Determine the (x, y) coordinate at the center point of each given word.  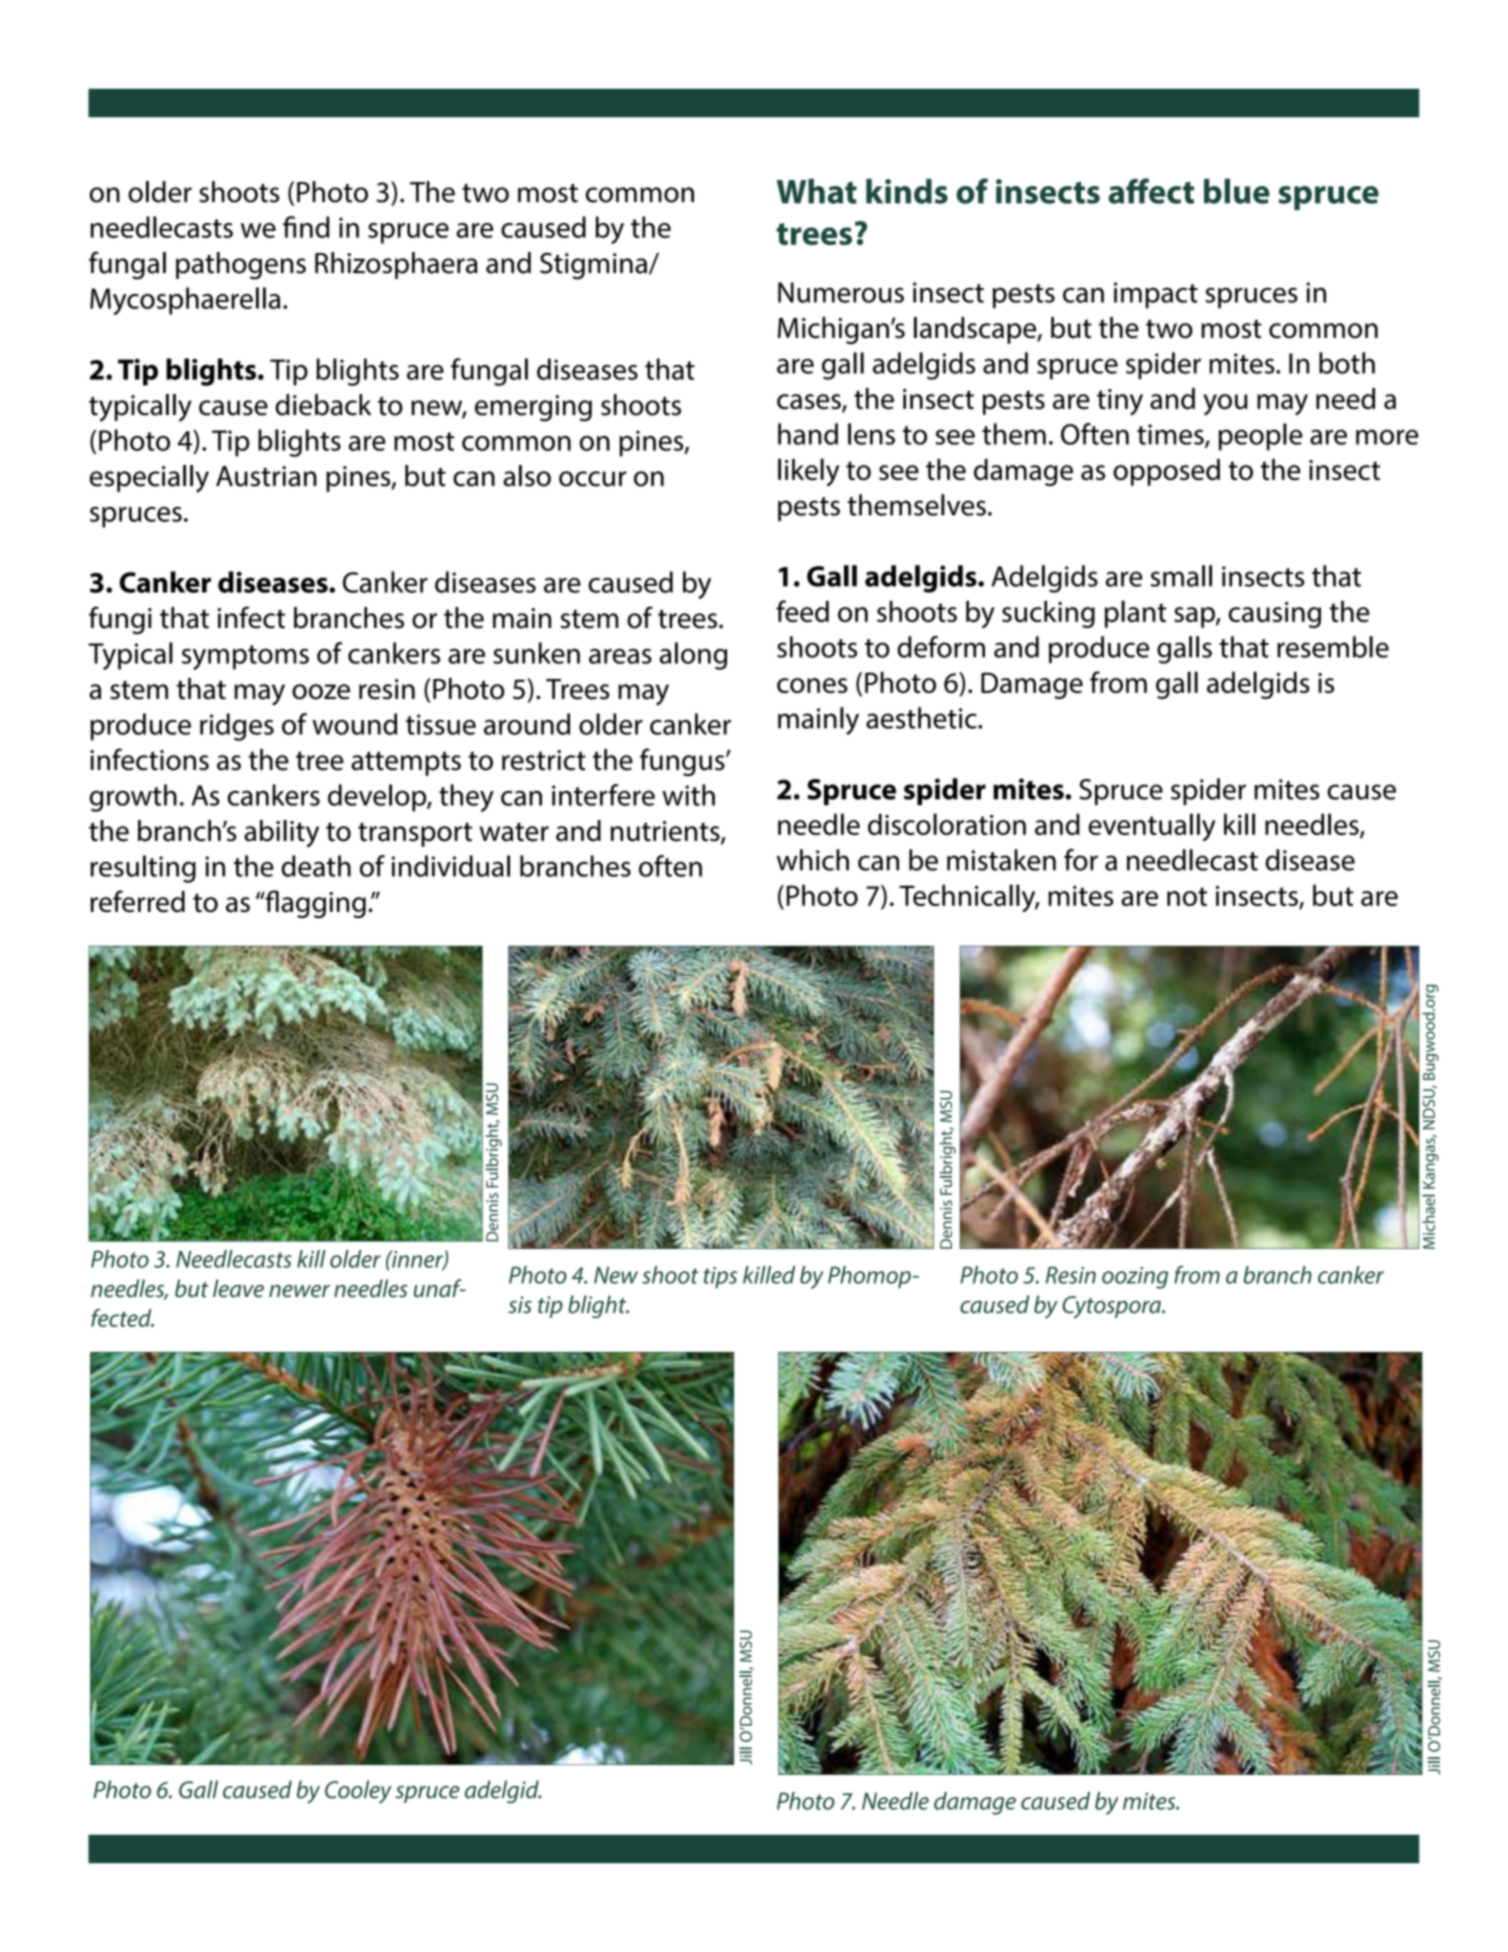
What (817, 191)
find (306, 227)
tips (720, 1278)
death (316, 866)
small (1181, 576)
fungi (120, 620)
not (1187, 896)
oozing (1135, 1278)
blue (1237, 191)
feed (802, 611)
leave (238, 1288)
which (813, 860)
